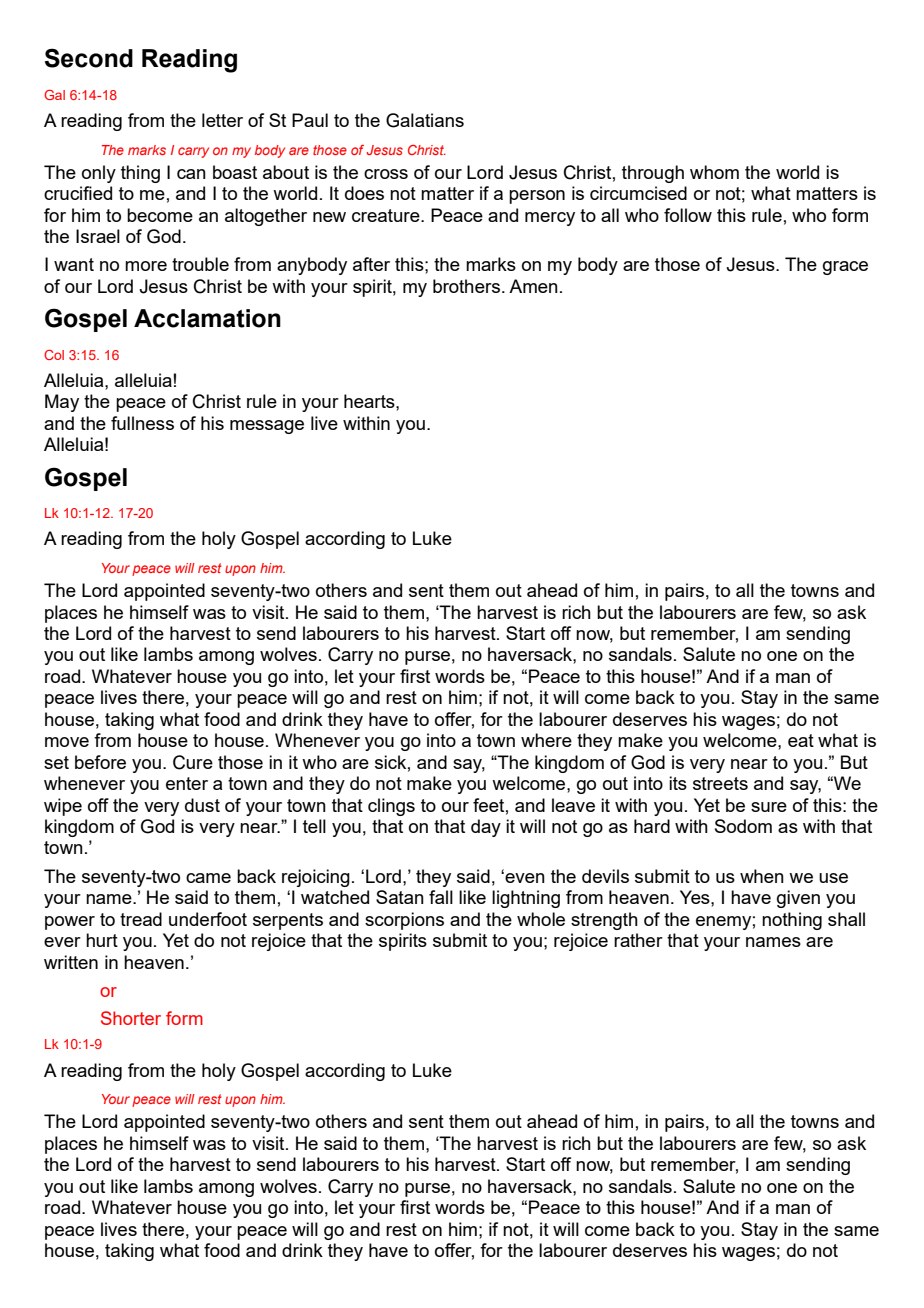  Describe the element at coordinates (89, 58) in the page. I see `Second` at that location.
